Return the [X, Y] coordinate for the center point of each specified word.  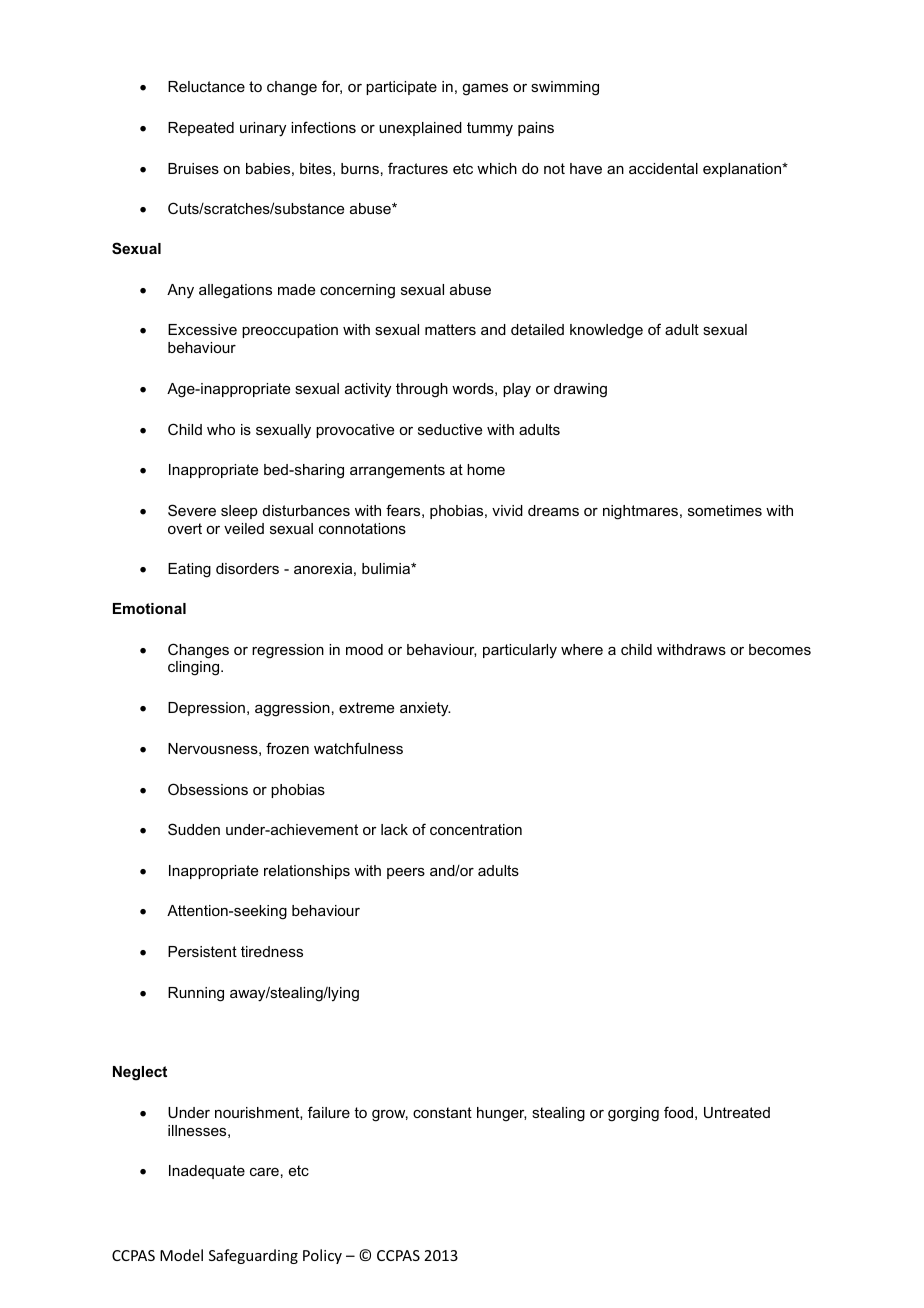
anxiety [425, 709]
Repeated [201, 129]
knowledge [606, 331]
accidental [663, 168]
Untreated [737, 1112]
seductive [450, 429]
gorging [633, 1114]
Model [181, 1255]
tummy [490, 129]
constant [442, 1112]
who [221, 429]
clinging [195, 668]
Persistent [202, 951]
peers [406, 873]
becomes [780, 649]
